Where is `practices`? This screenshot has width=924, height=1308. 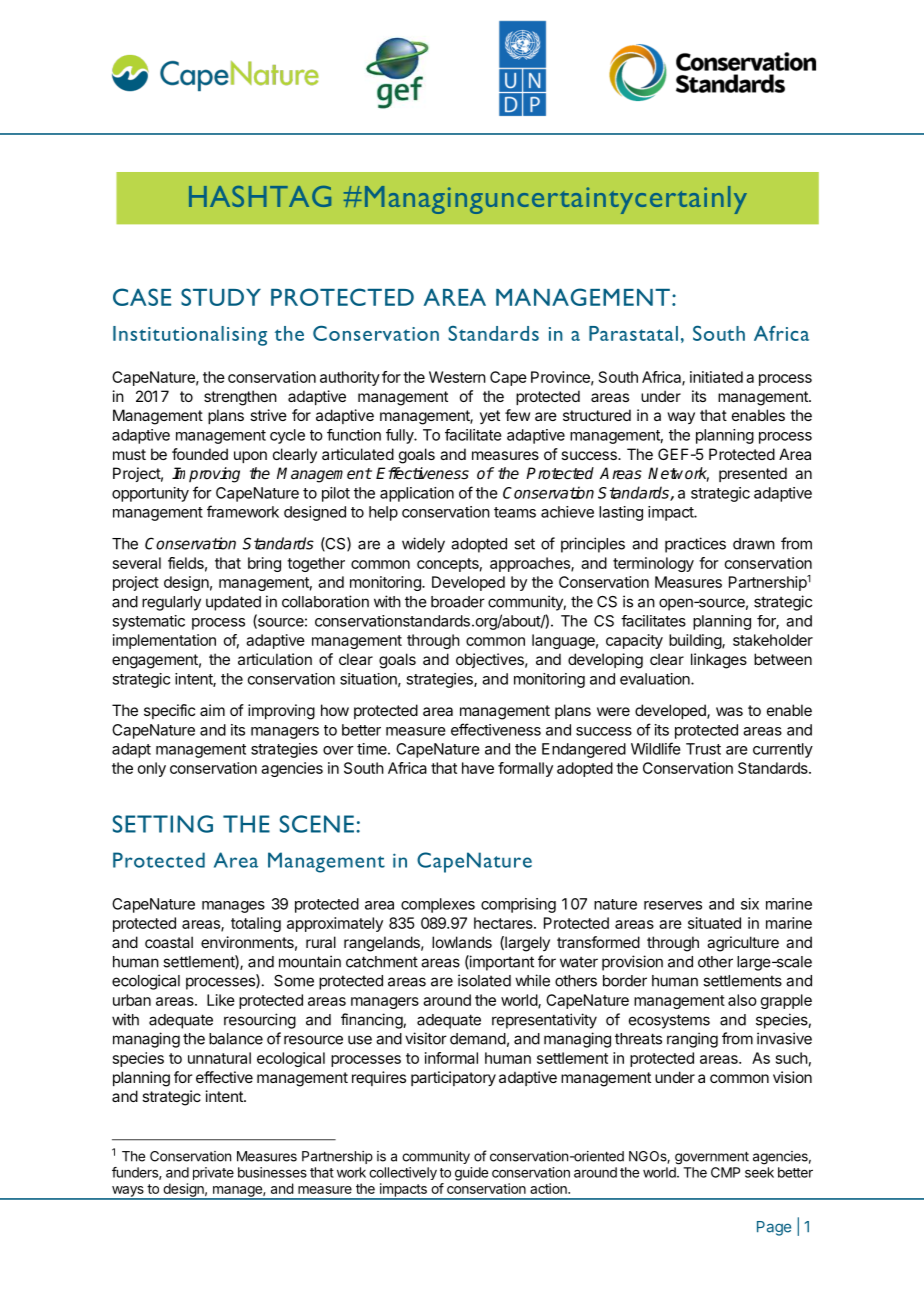 practices is located at coordinates (695, 545).
